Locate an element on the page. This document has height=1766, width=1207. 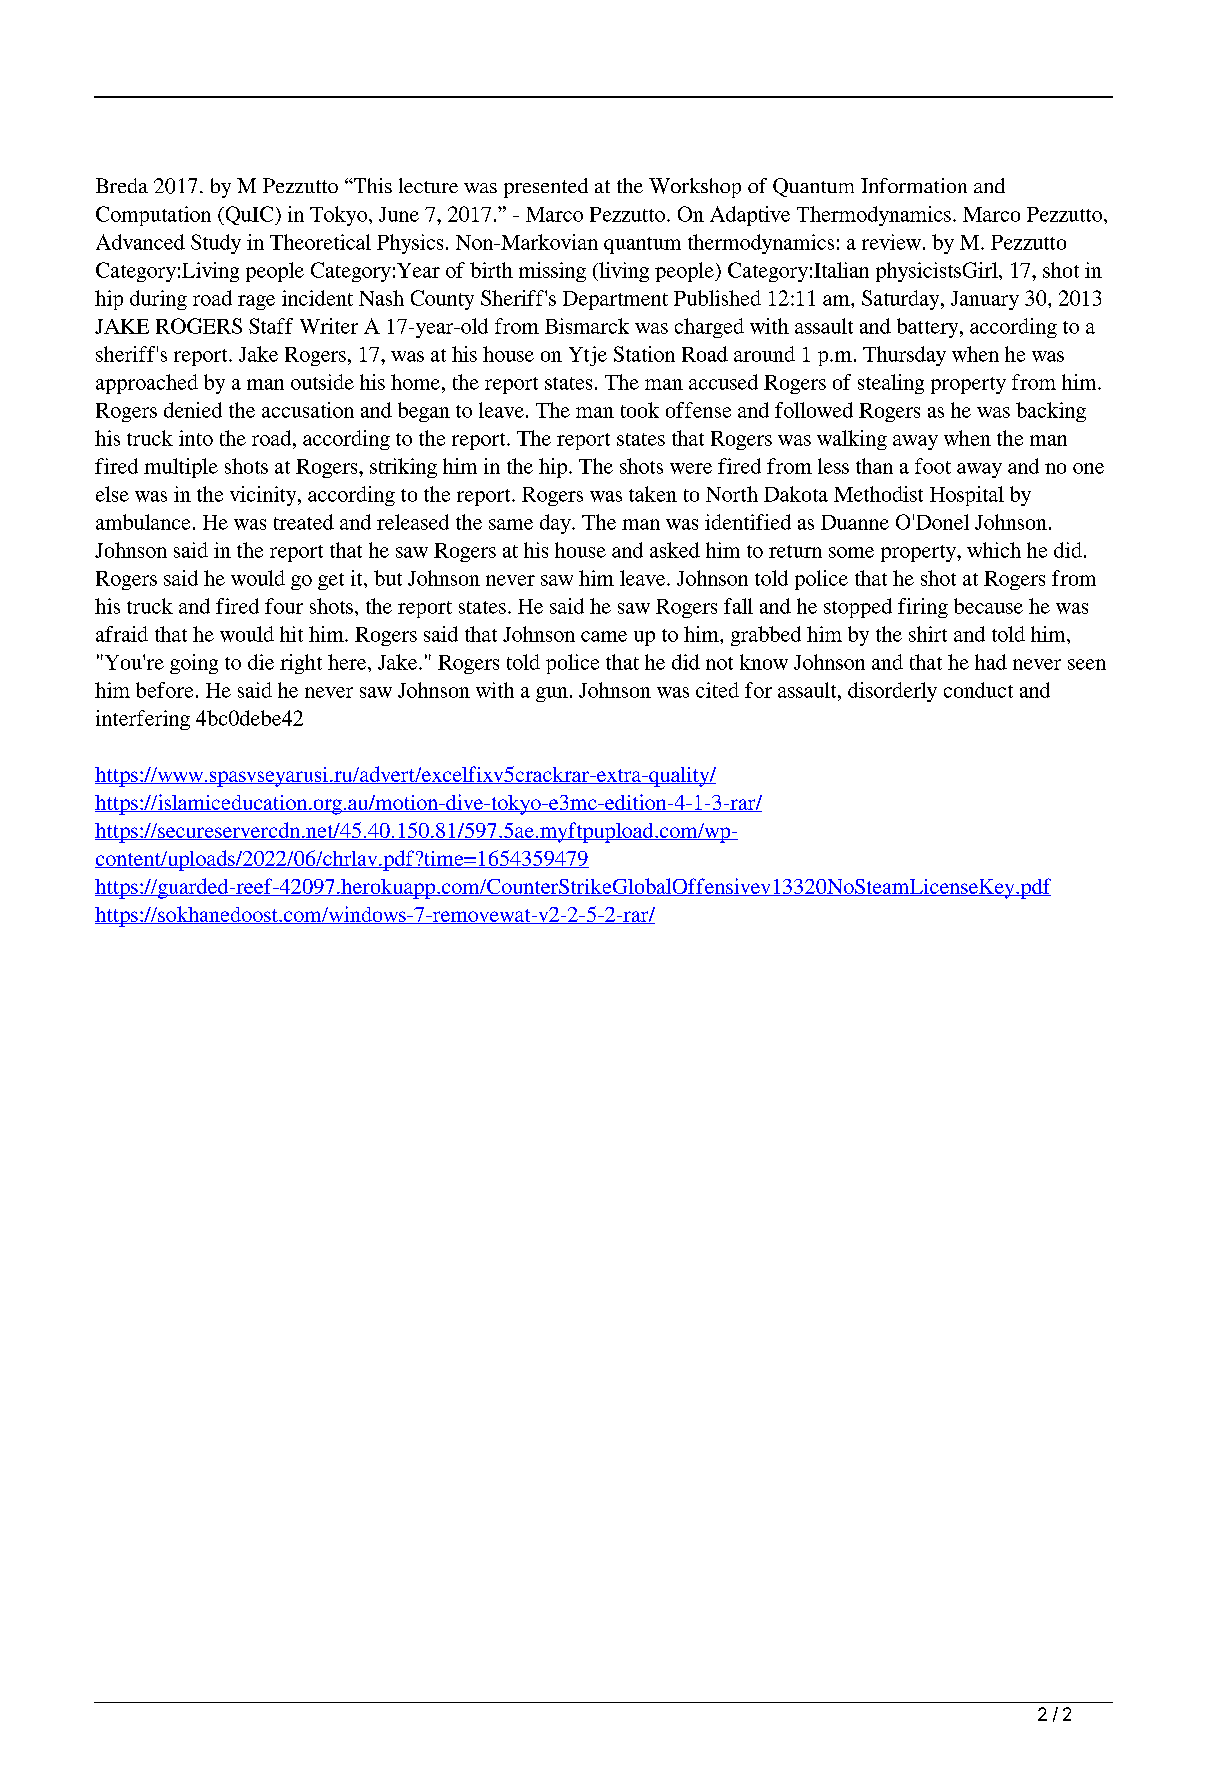
asked is located at coordinates (675, 550).
